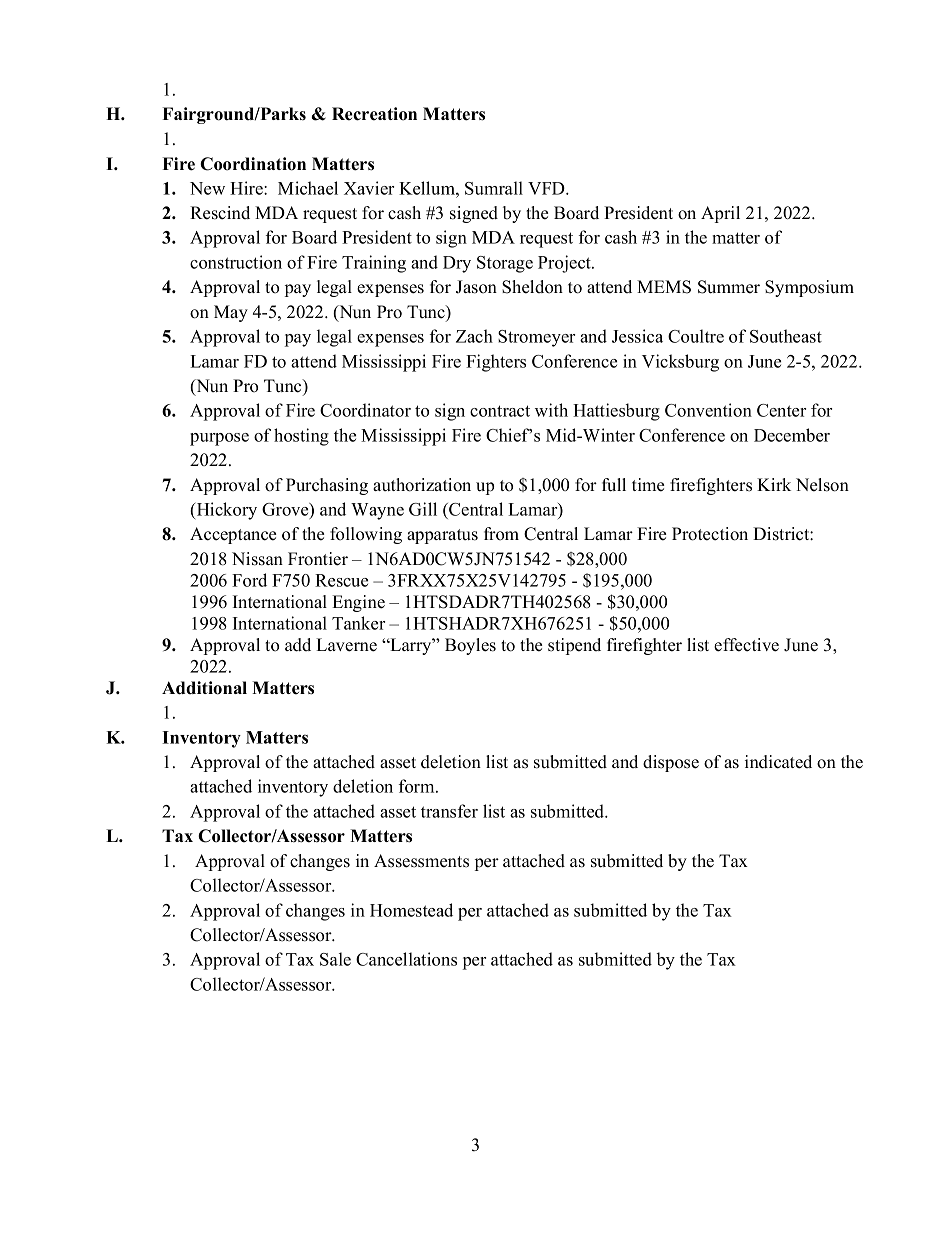 Image resolution: width=952 pixels, height=1233 pixels. Describe the element at coordinates (710, 534) in the screenshot. I see `Protection` at that location.
